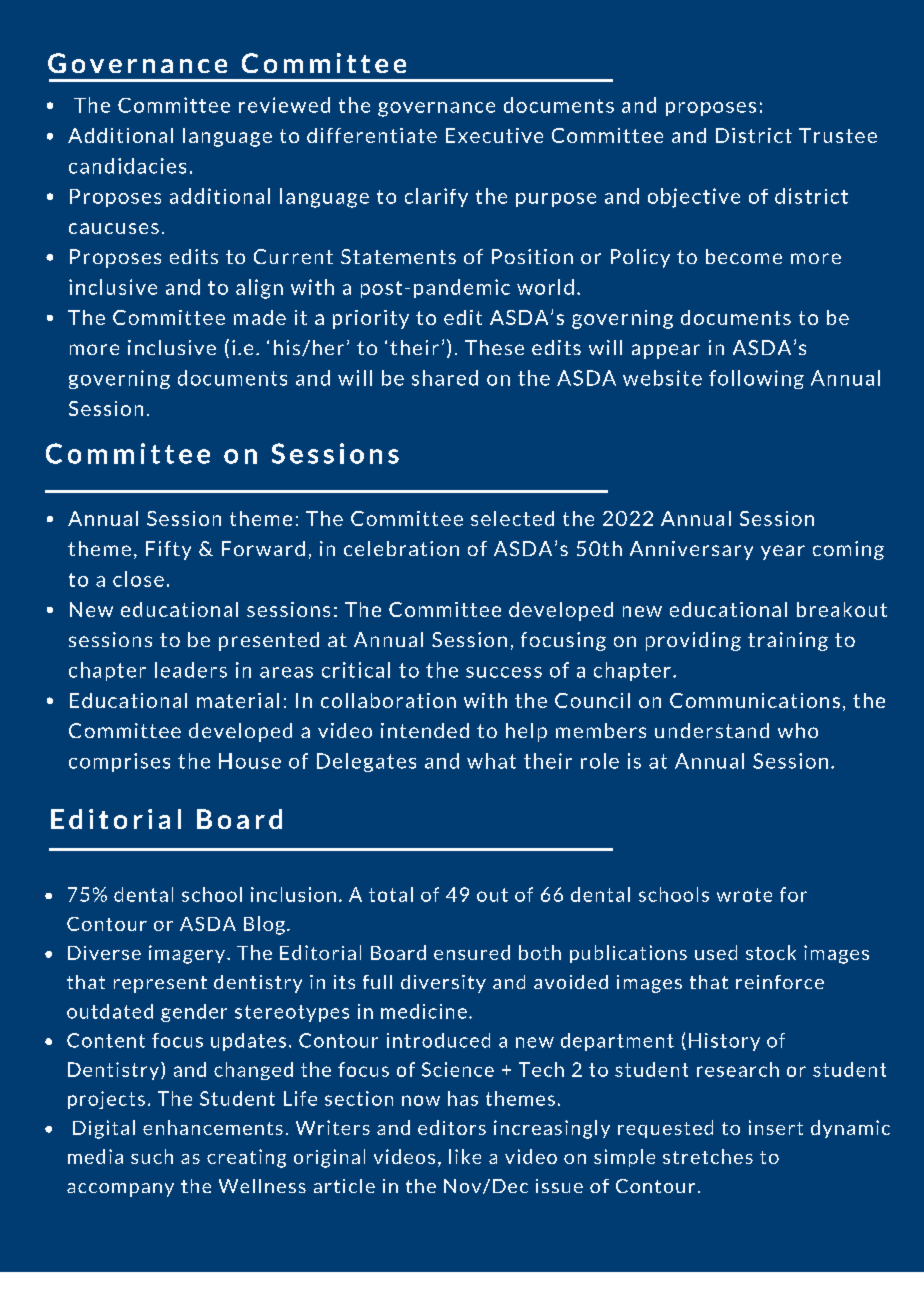 The image size is (924, 1308). What do you see at coordinates (744, 895) in the document?
I see `wrote` at bounding box center [744, 895].
